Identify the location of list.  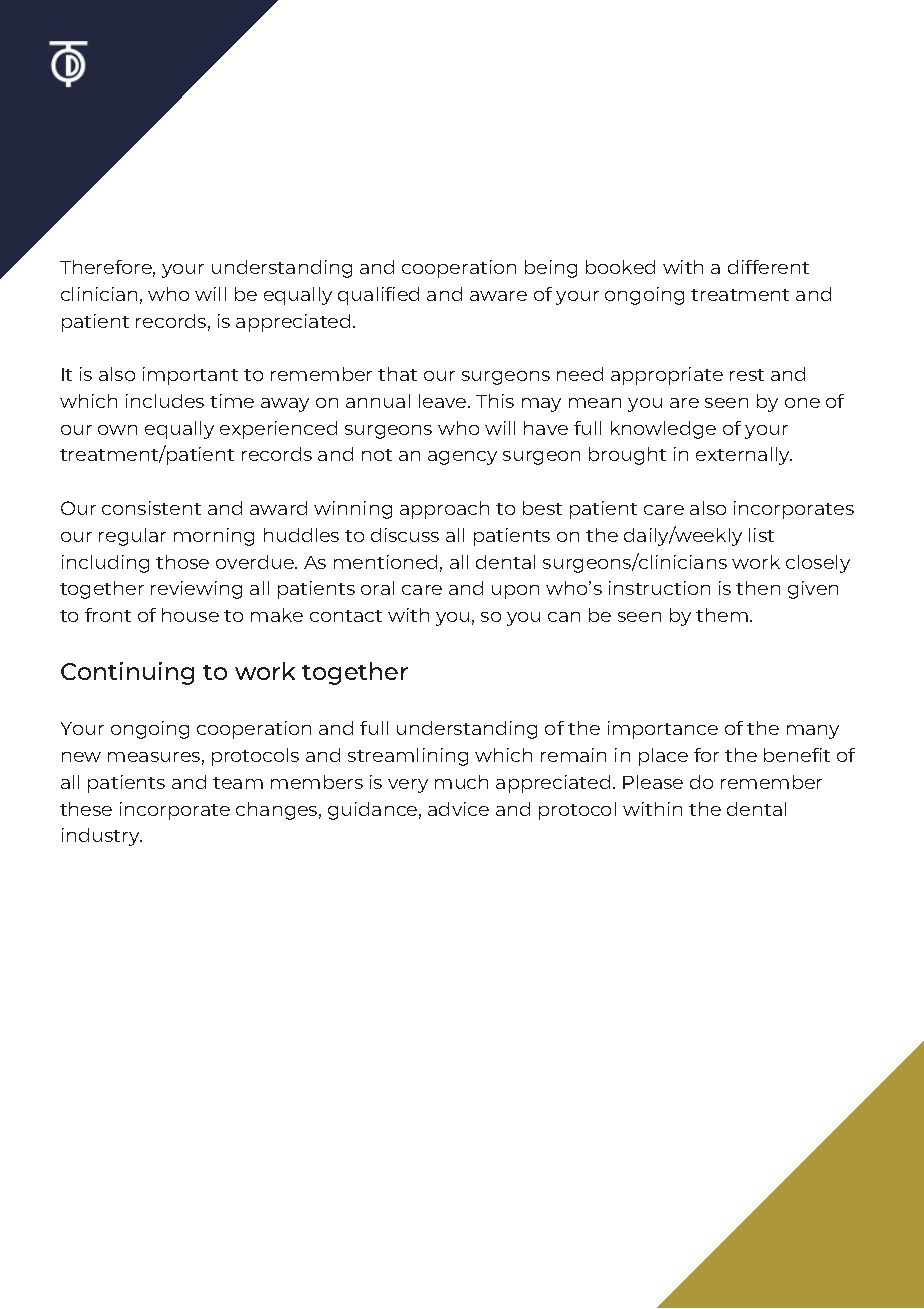
(761, 535).
